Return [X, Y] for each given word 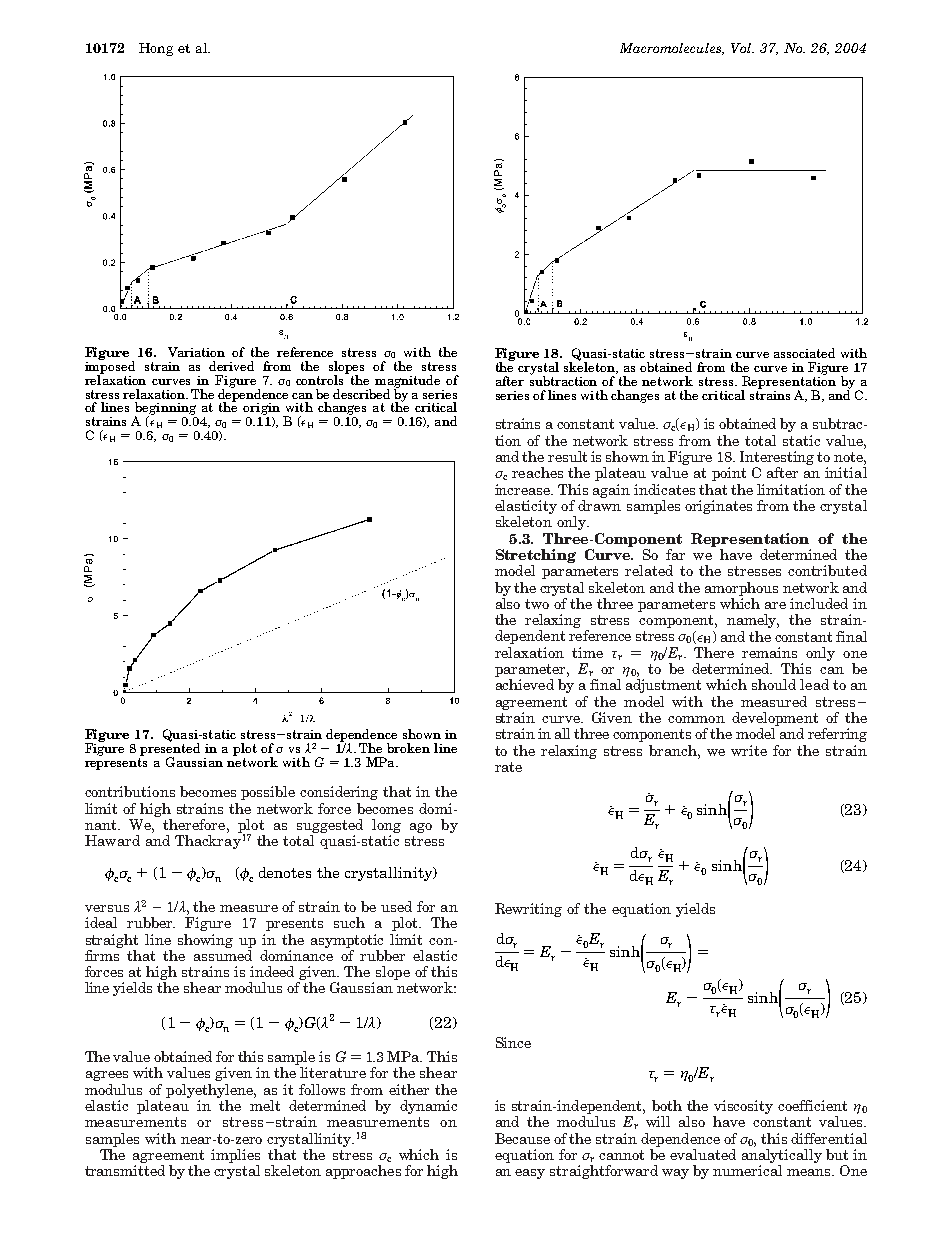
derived [231, 366]
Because [522, 1138]
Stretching [536, 556]
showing [205, 941]
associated [804, 353]
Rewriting [528, 910]
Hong [156, 49]
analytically [782, 1156]
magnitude [407, 382]
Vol [742, 48]
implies [235, 1156]
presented [170, 749]
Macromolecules [672, 49]
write [749, 750]
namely [753, 621]
